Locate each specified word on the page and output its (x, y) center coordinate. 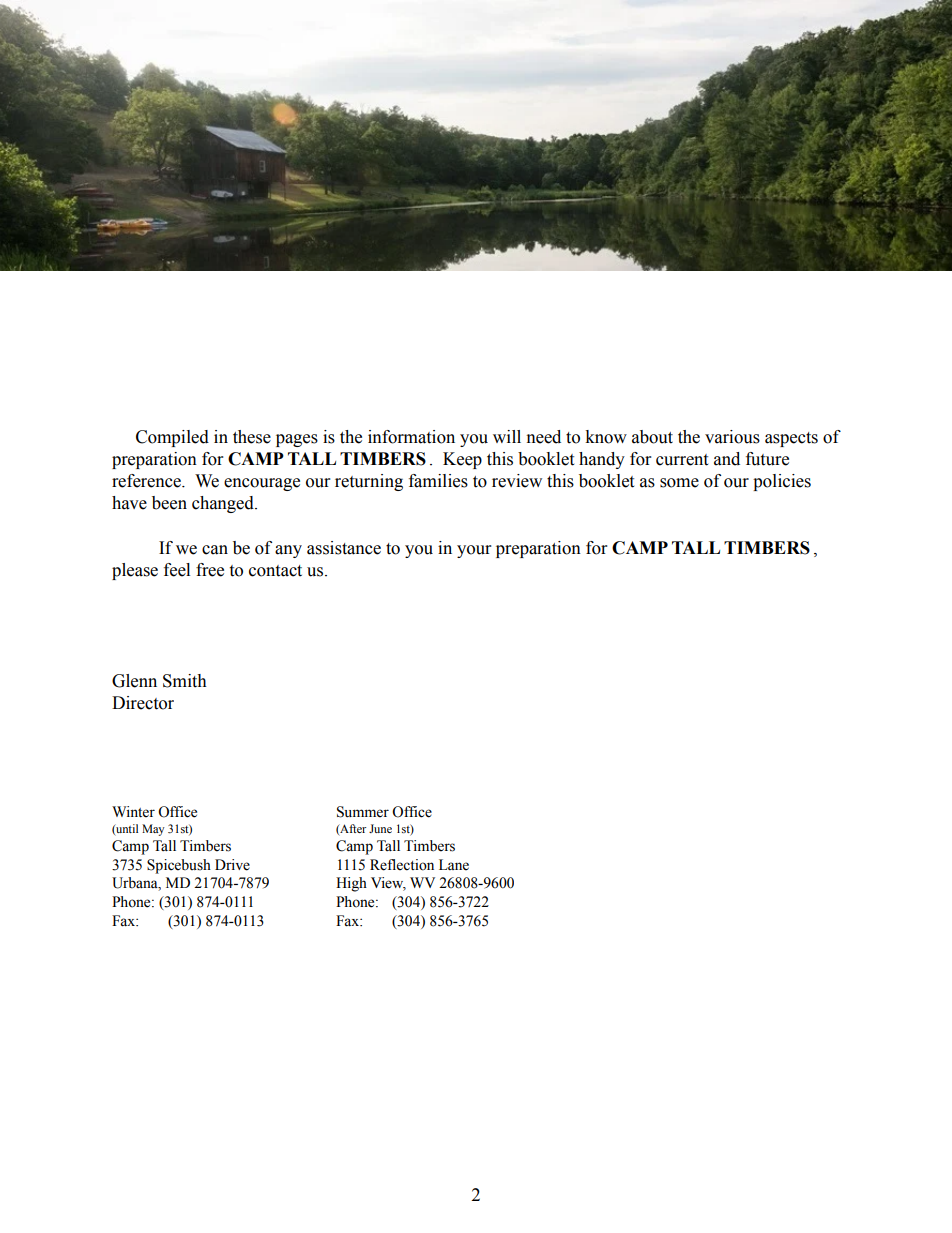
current (682, 460)
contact (275, 571)
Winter (133, 812)
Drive (232, 865)
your (474, 551)
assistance (344, 548)
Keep (462, 460)
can (215, 550)
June (380, 828)
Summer (363, 812)
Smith (185, 681)
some (679, 483)
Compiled (172, 438)
